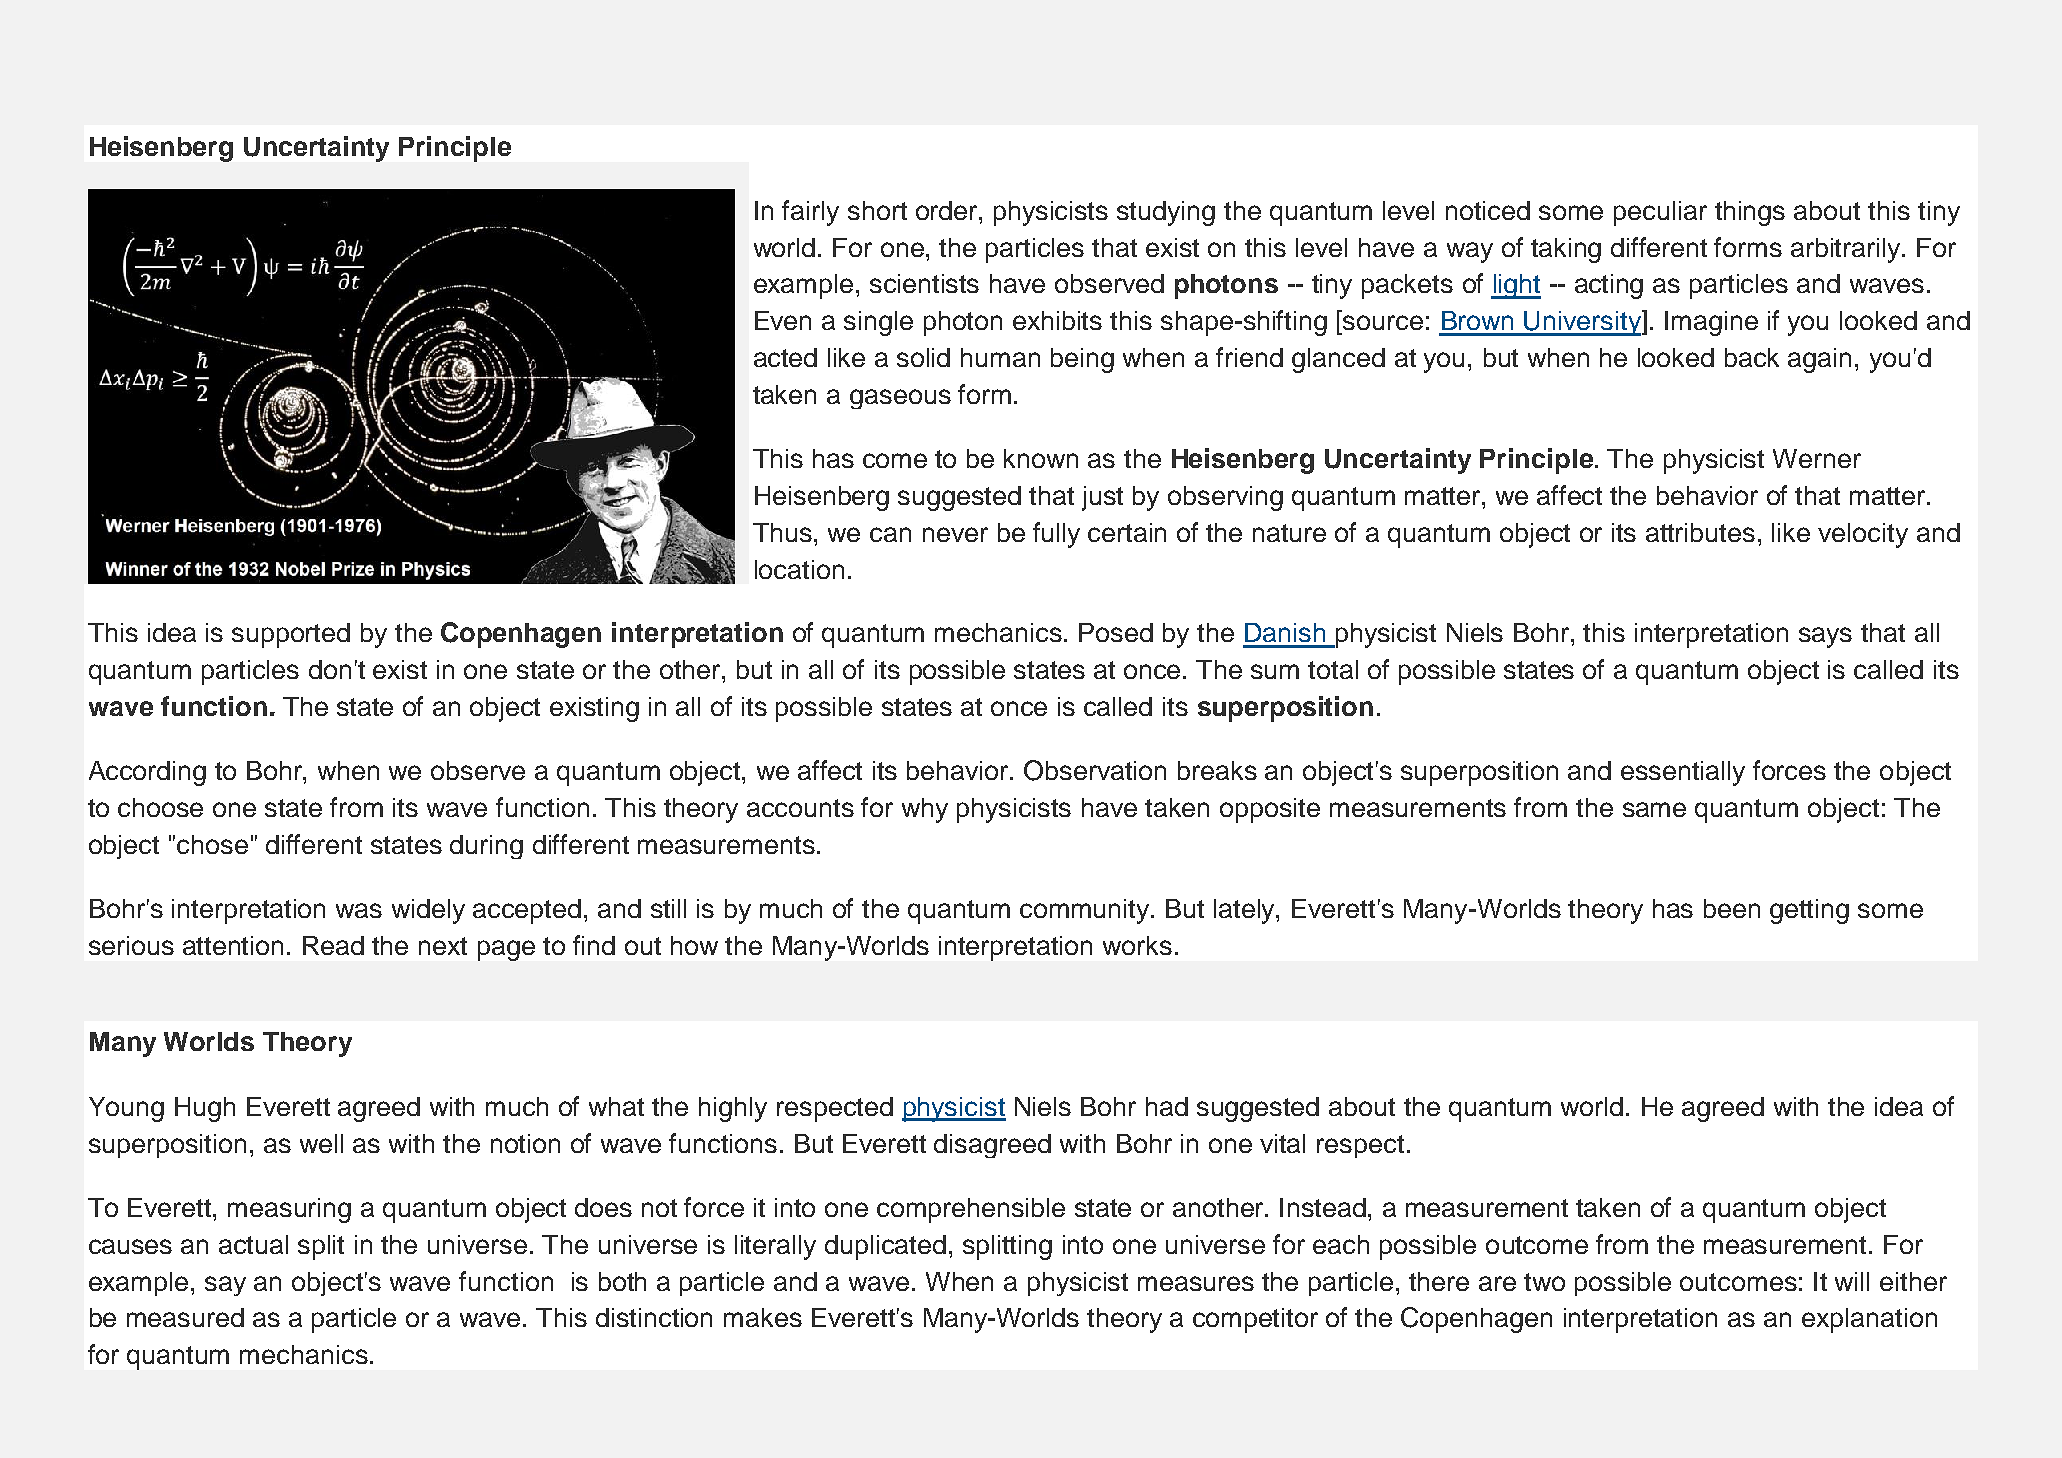  Describe the element at coordinates (253, 1244) in the screenshot. I see `actual` at that location.
